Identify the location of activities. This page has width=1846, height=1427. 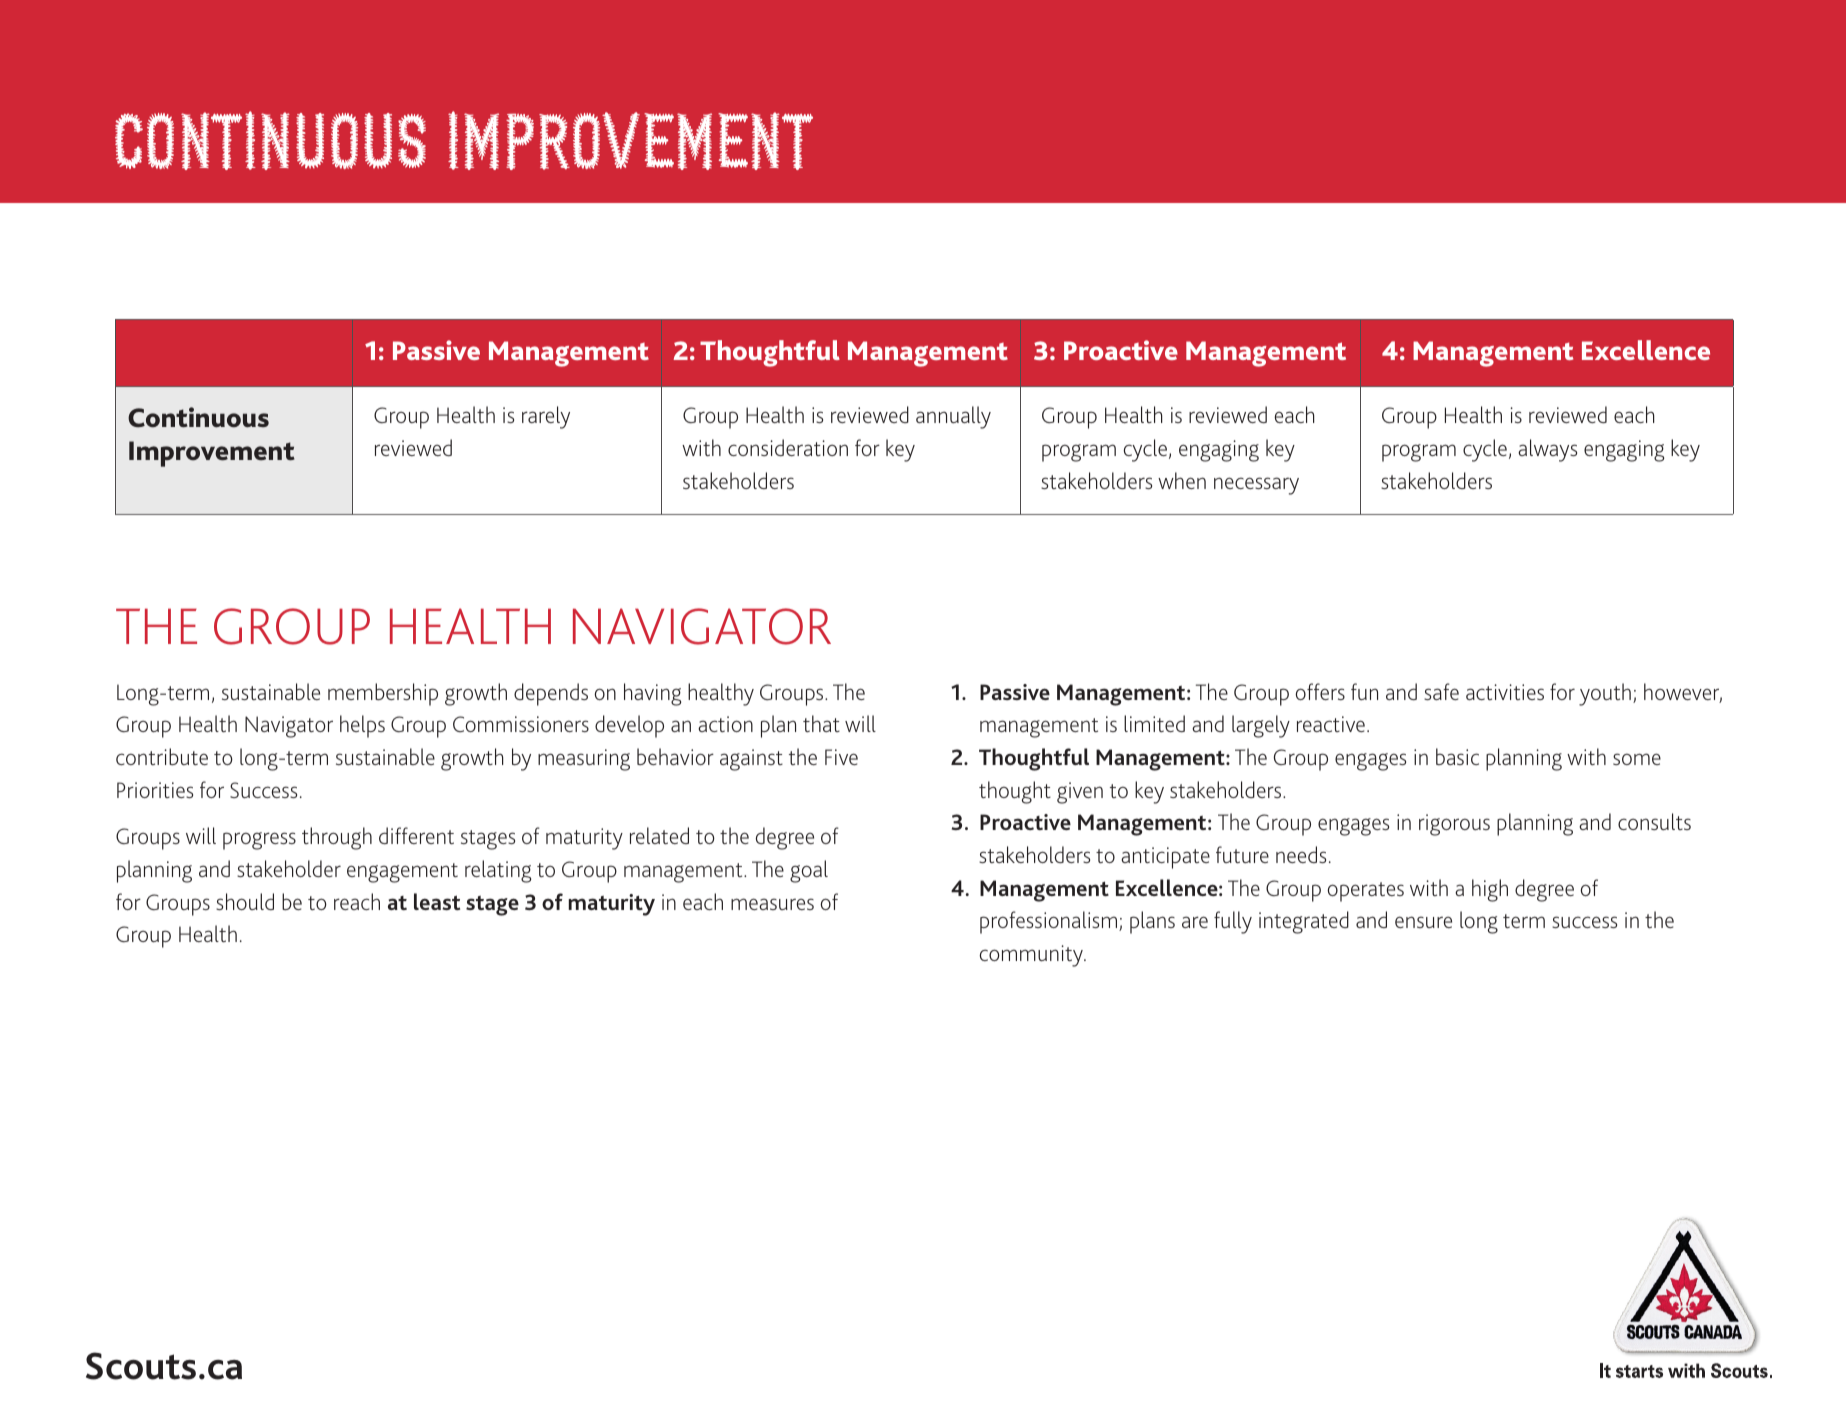
(1505, 692).
